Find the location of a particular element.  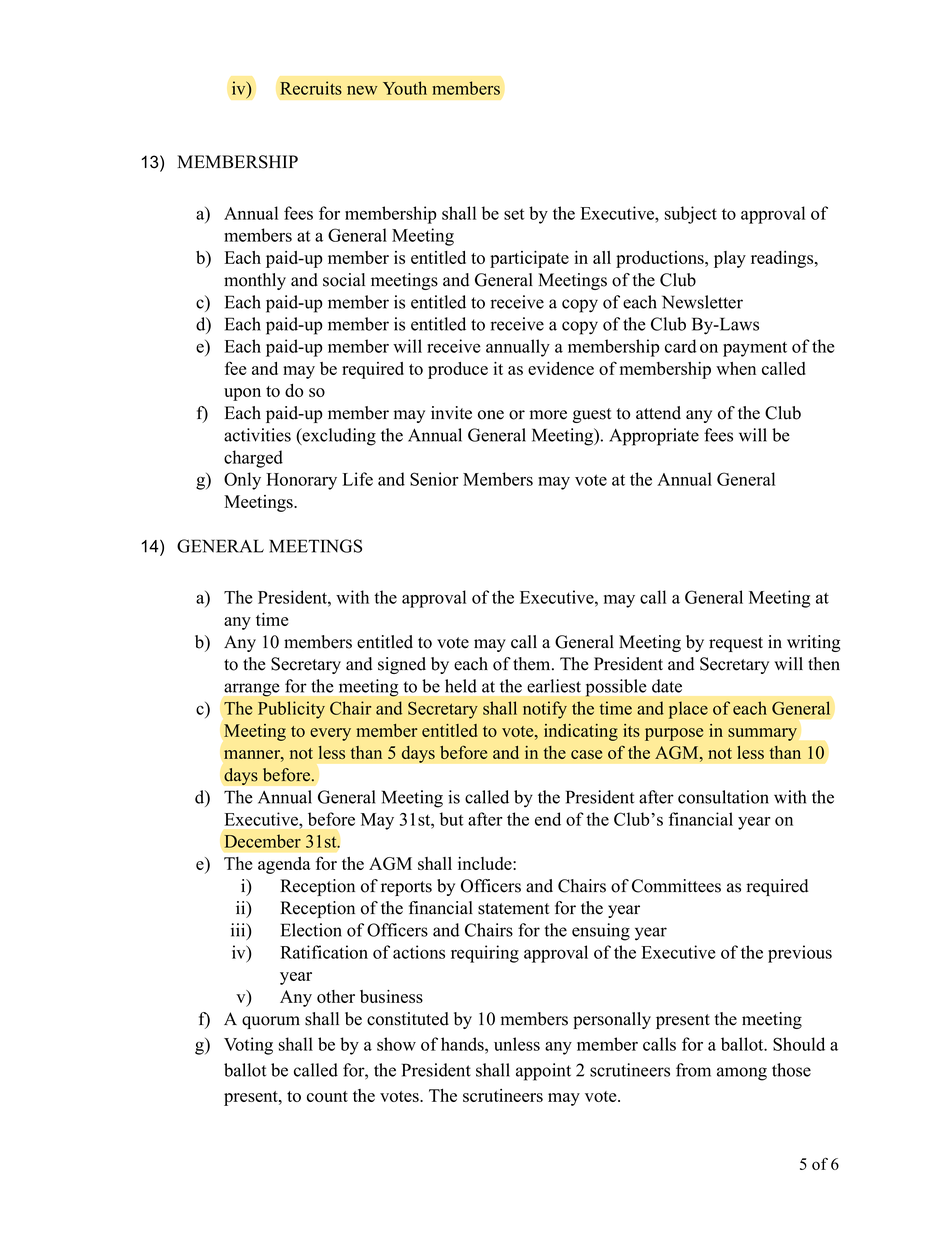

set is located at coordinates (514, 214).
